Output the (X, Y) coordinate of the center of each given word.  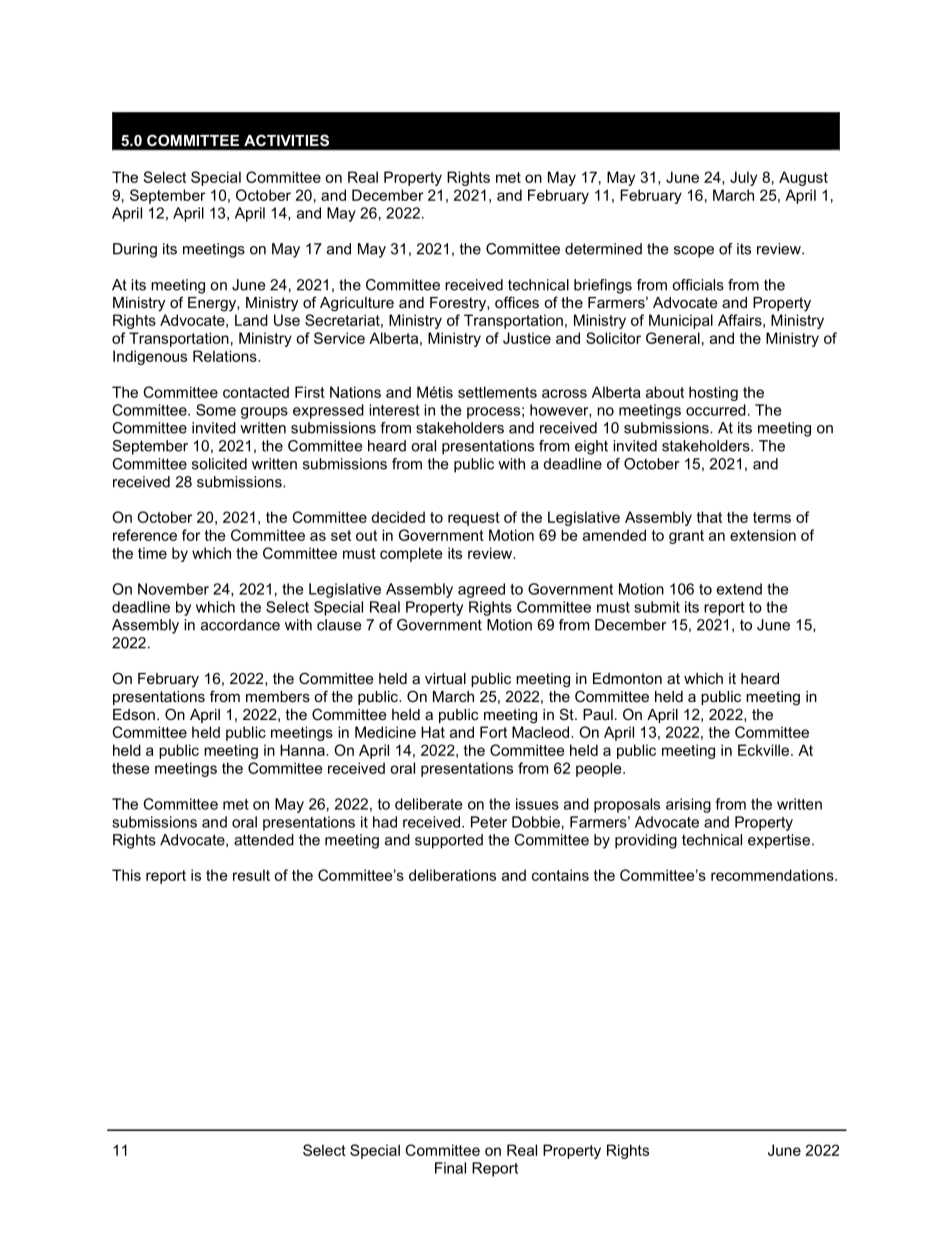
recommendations (773, 875)
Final (450, 1168)
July (743, 178)
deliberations (452, 875)
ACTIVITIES (286, 140)
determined (603, 249)
